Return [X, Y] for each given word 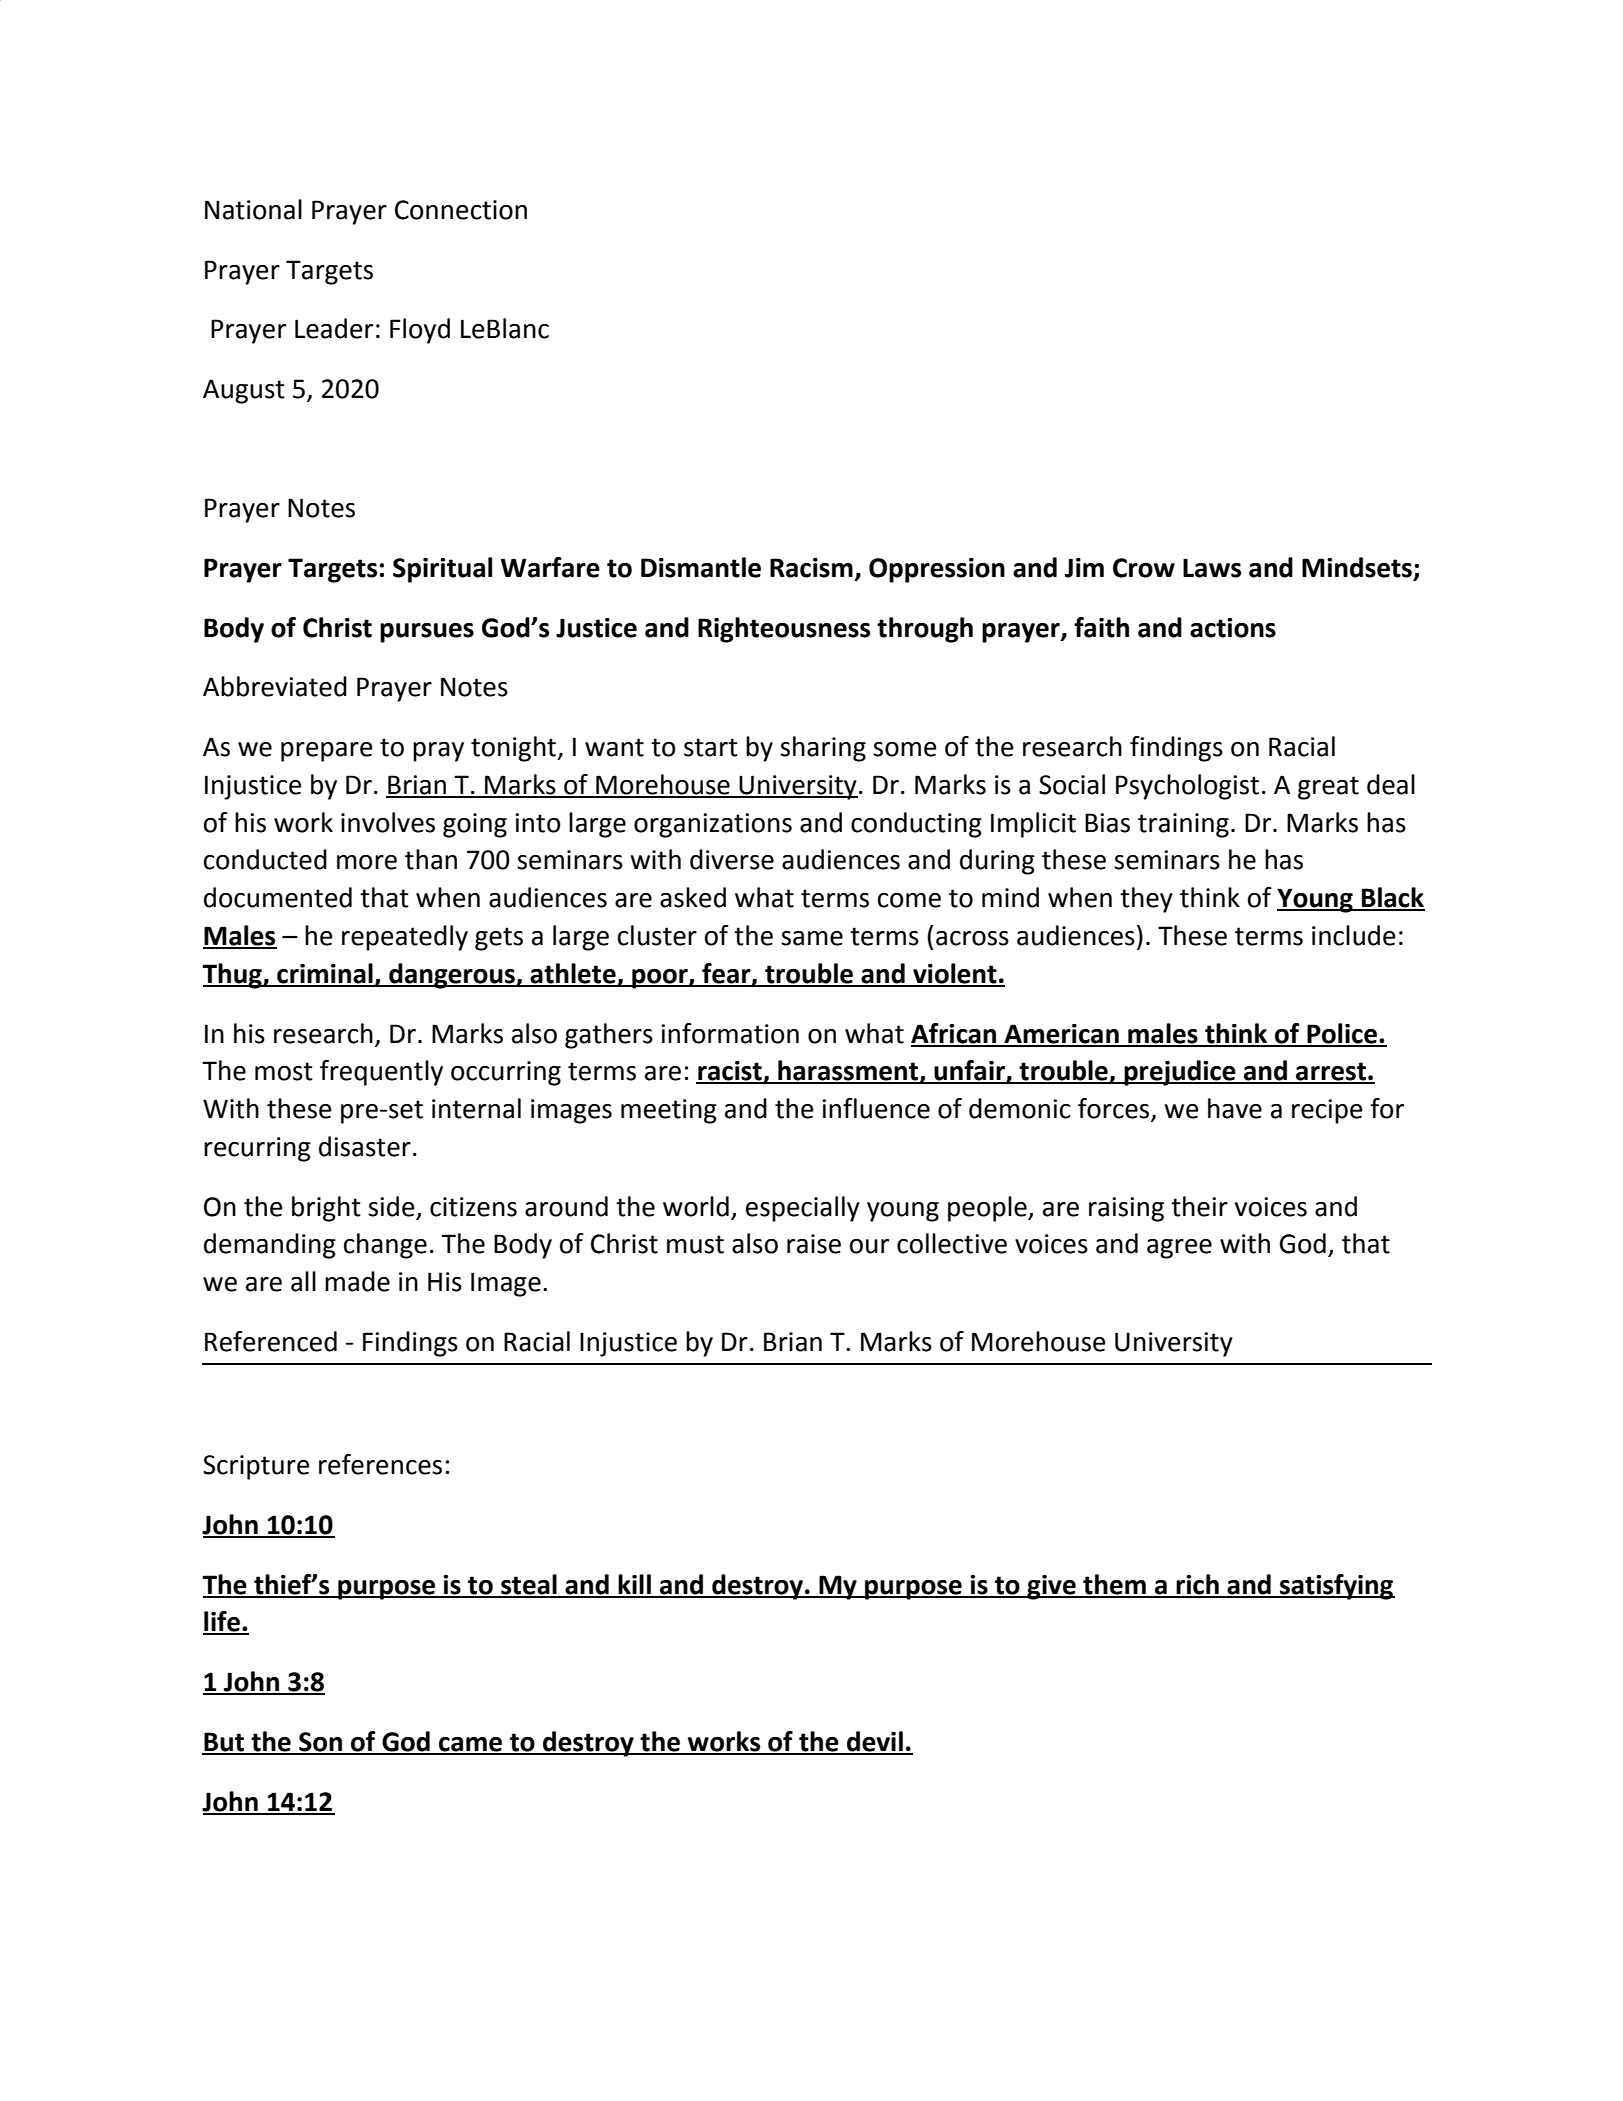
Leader [334, 328]
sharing [823, 749]
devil [875, 1742]
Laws [1212, 568]
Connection [461, 210]
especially [803, 1209]
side [391, 1206]
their [1199, 1206]
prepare [327, 752]
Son [320, 1743]
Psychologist [1187, 787]
